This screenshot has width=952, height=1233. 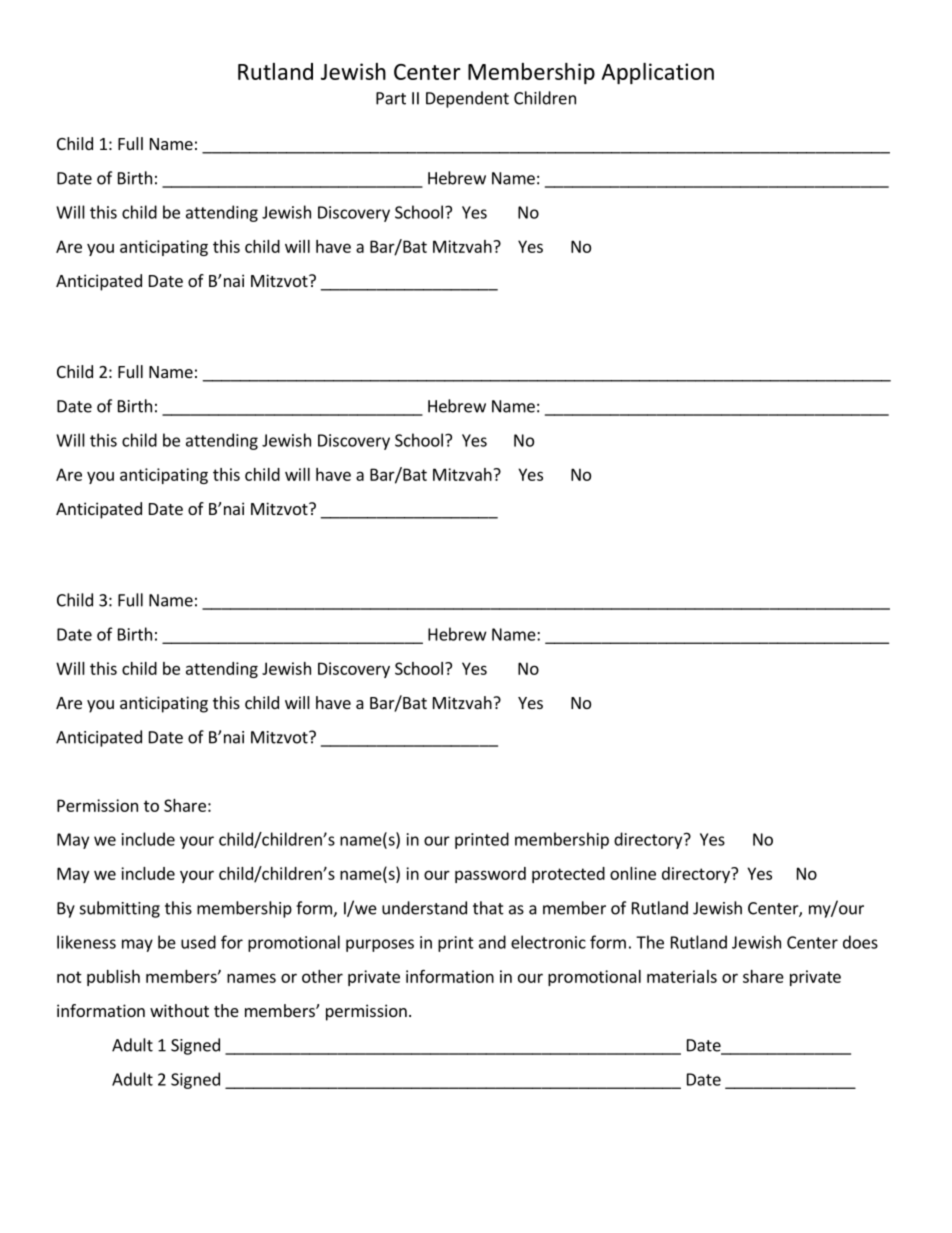 I want to click on submitting, so click(x=120, y=909).
